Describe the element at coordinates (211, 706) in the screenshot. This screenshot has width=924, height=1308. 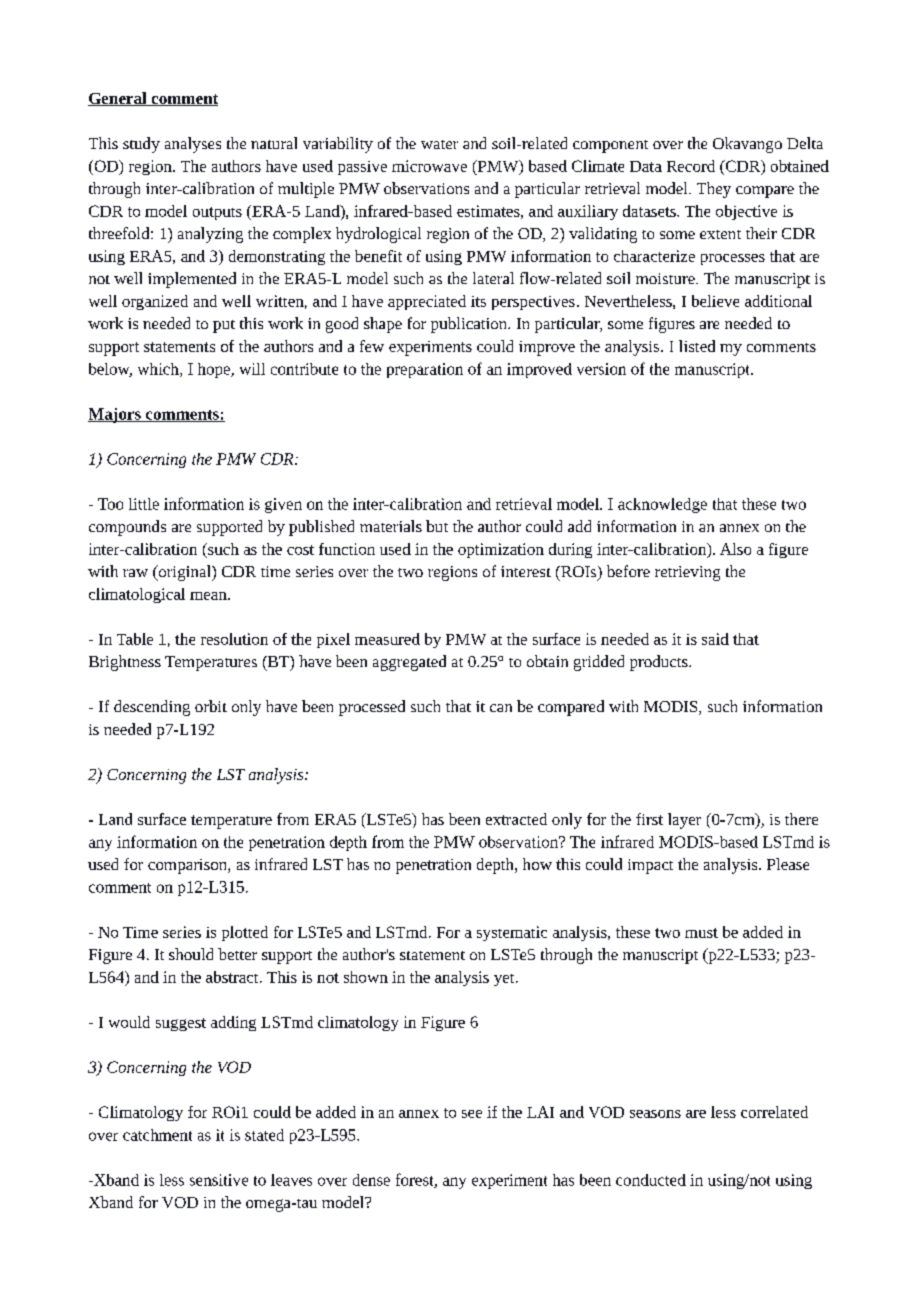
I see `orbit` at that location.
